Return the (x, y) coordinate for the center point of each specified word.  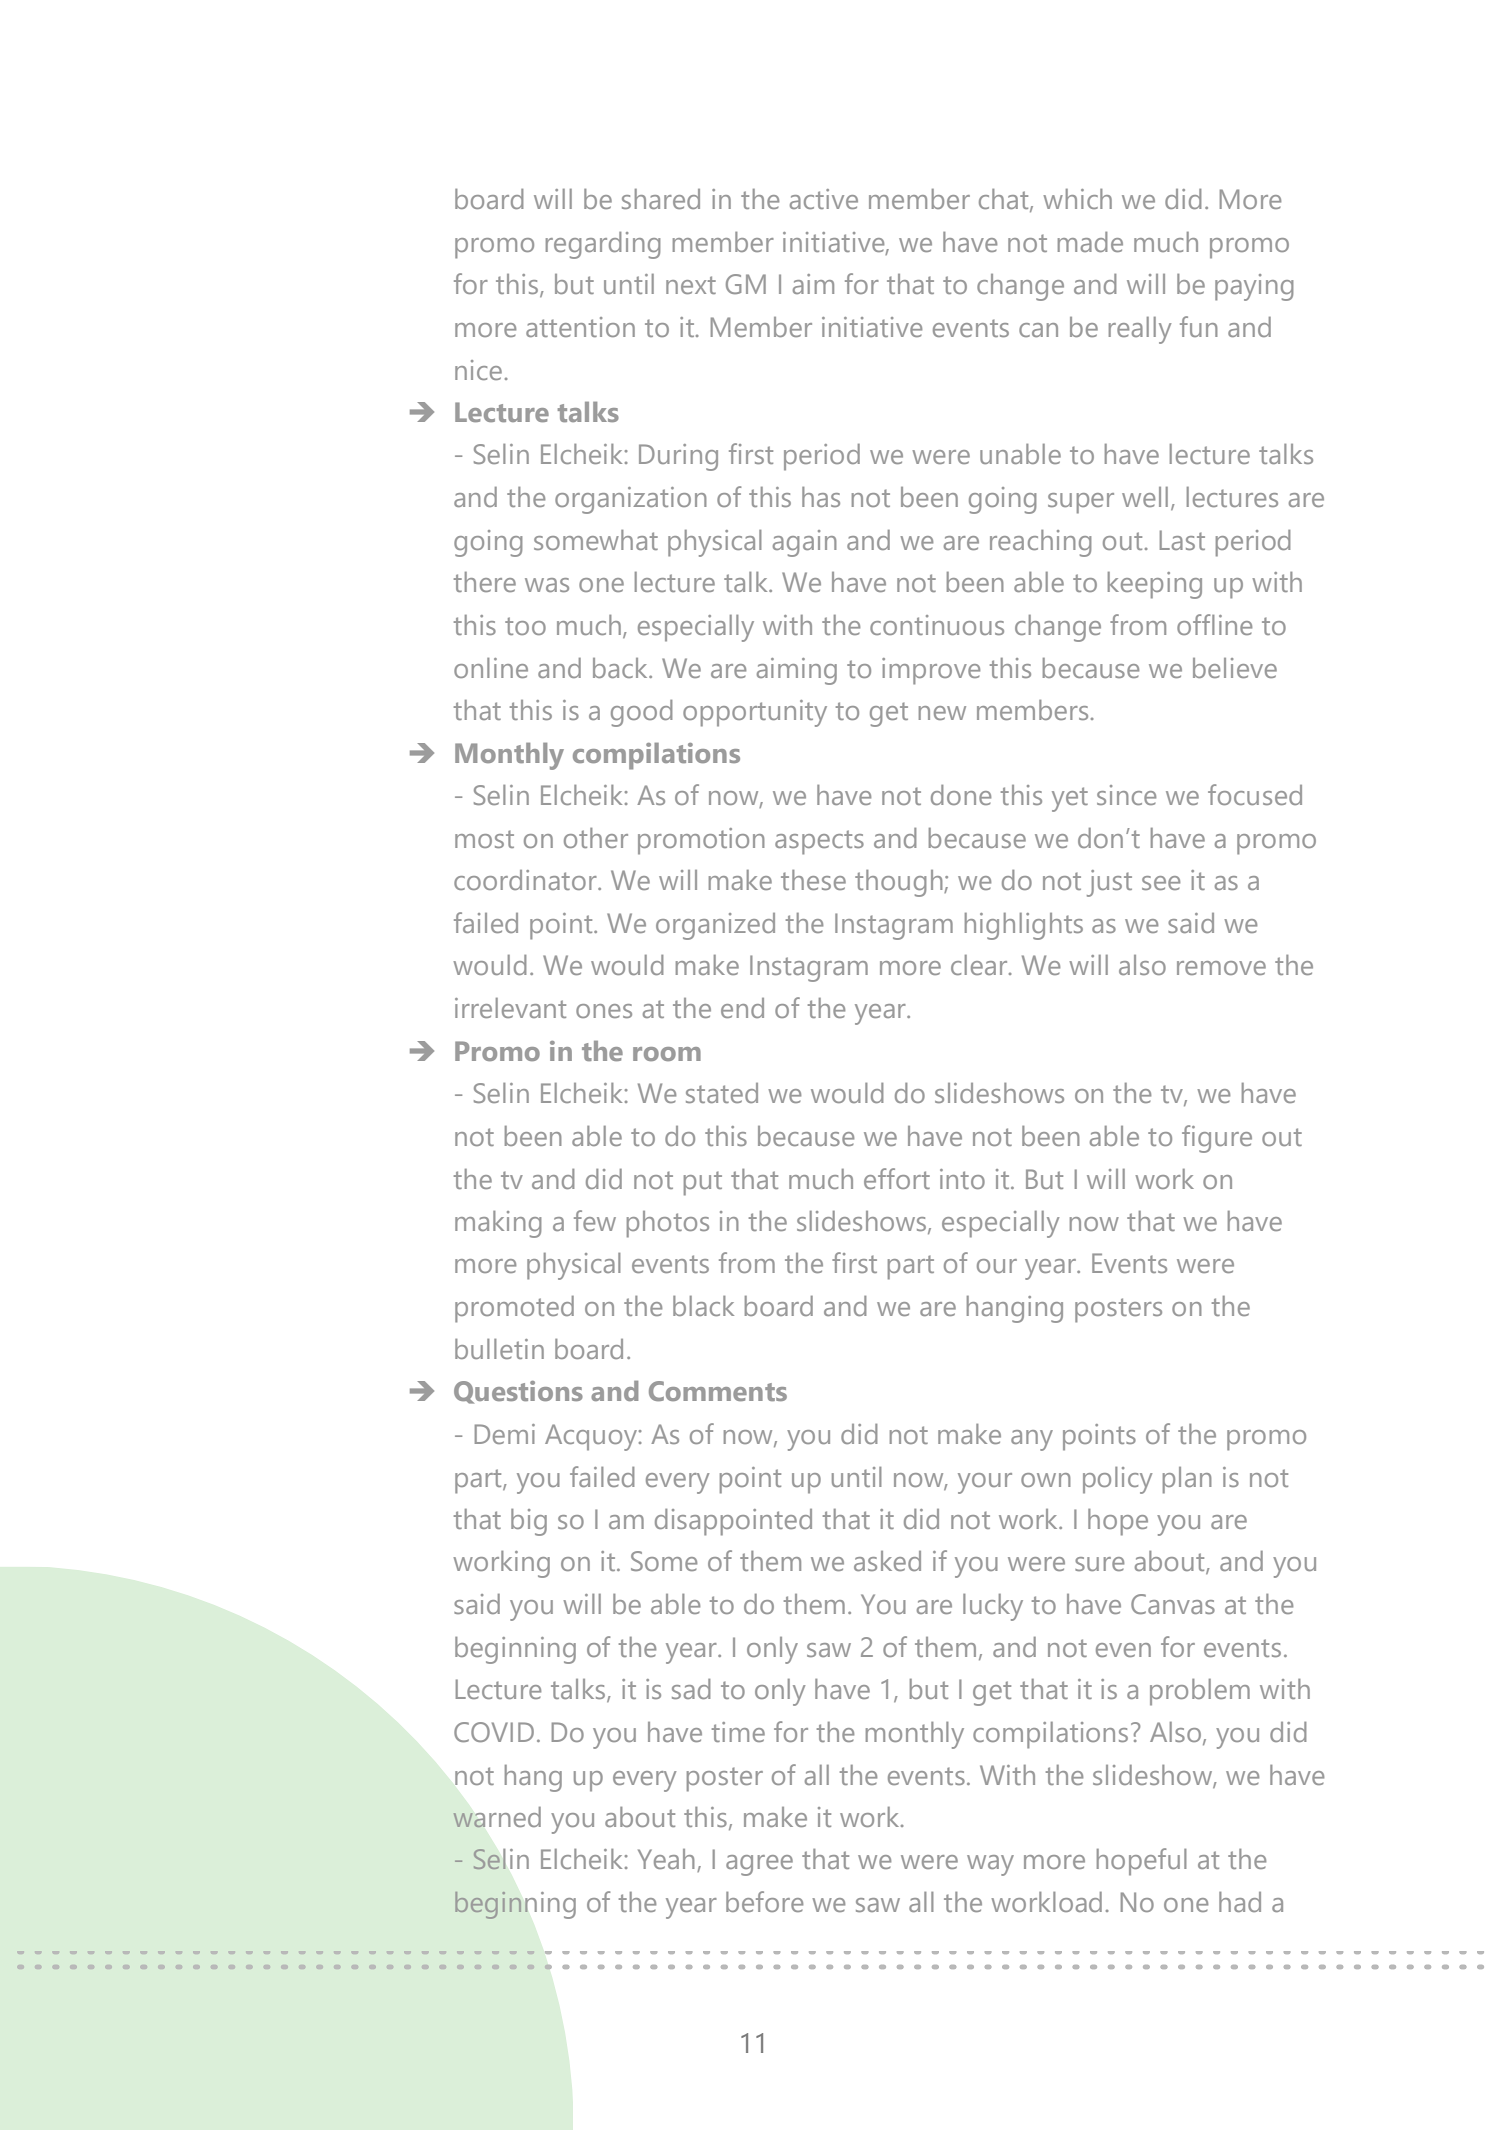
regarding (603, 245)
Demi (505, 1434)
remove (1221, 968)
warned (497, 1817)
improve (931, 671)
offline (1214, 624)
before (764, 1901)
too (525, 626)
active (824, 199)
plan (1187, 1480)
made (1090, 242)
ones (604, 1011)
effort (897, 1178)
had (1240, 1902)
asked (887, 1561)
